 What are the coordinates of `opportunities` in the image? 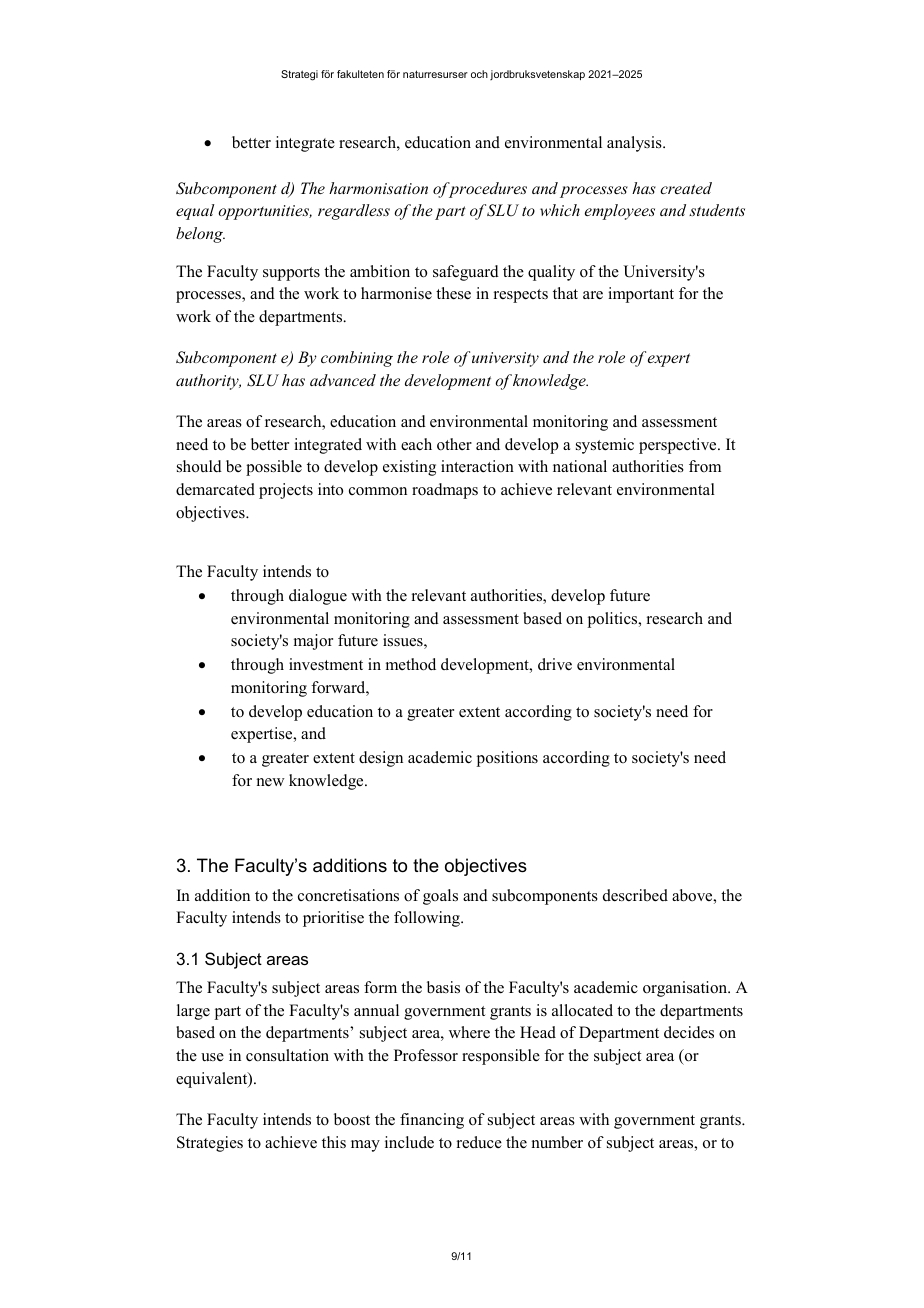 It's located at (265, 212).
